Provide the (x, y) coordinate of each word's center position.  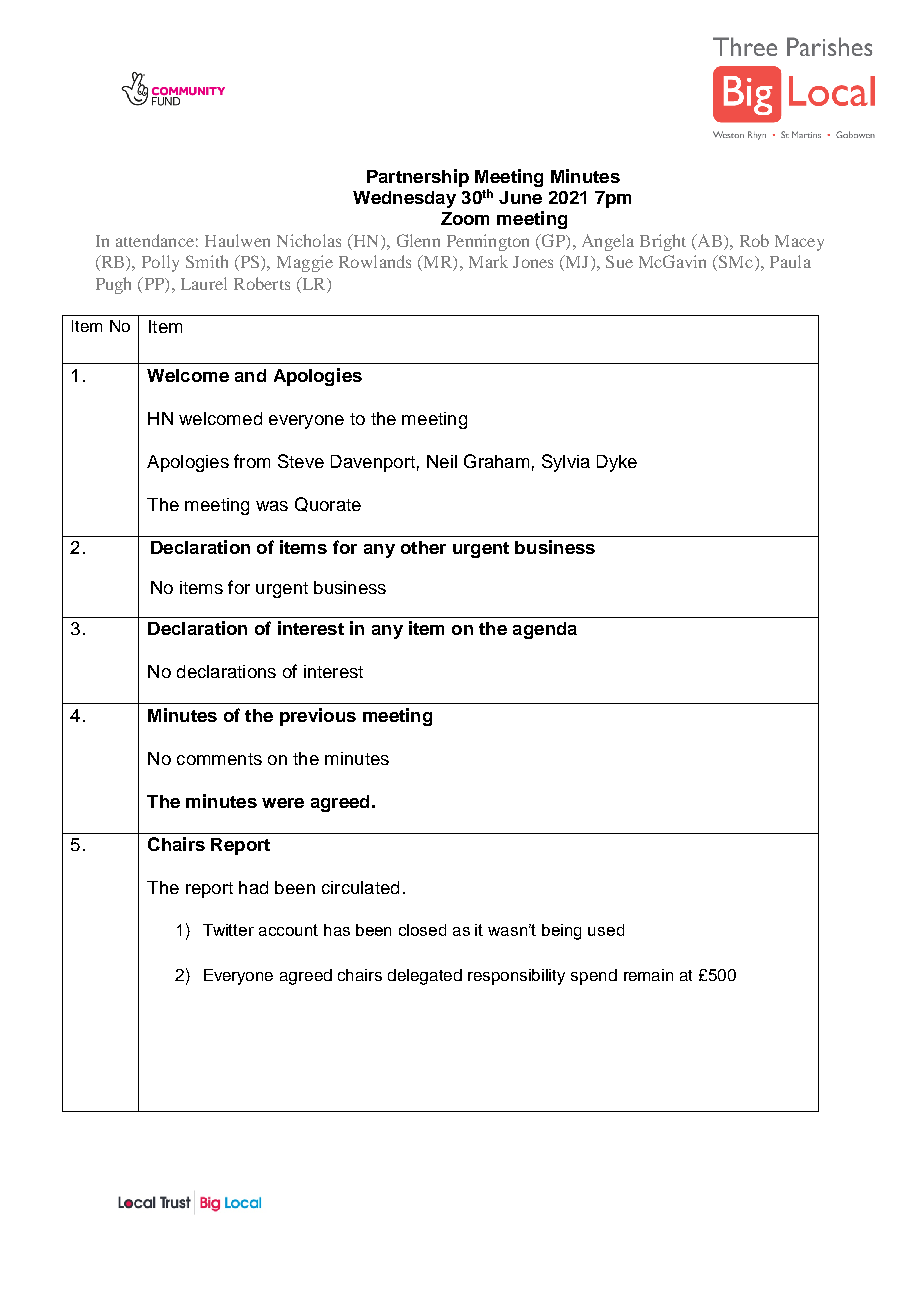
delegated (425, 977)
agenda (545, 630)
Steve (301, 461)
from (252, 461)
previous (318, 717)
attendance (155, 240)
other (423, 547)
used (606, 930)
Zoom (465, 218)
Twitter (228, 930)
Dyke (617, 463)
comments (219, 759)
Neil (442, 461)
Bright (663, 242)
